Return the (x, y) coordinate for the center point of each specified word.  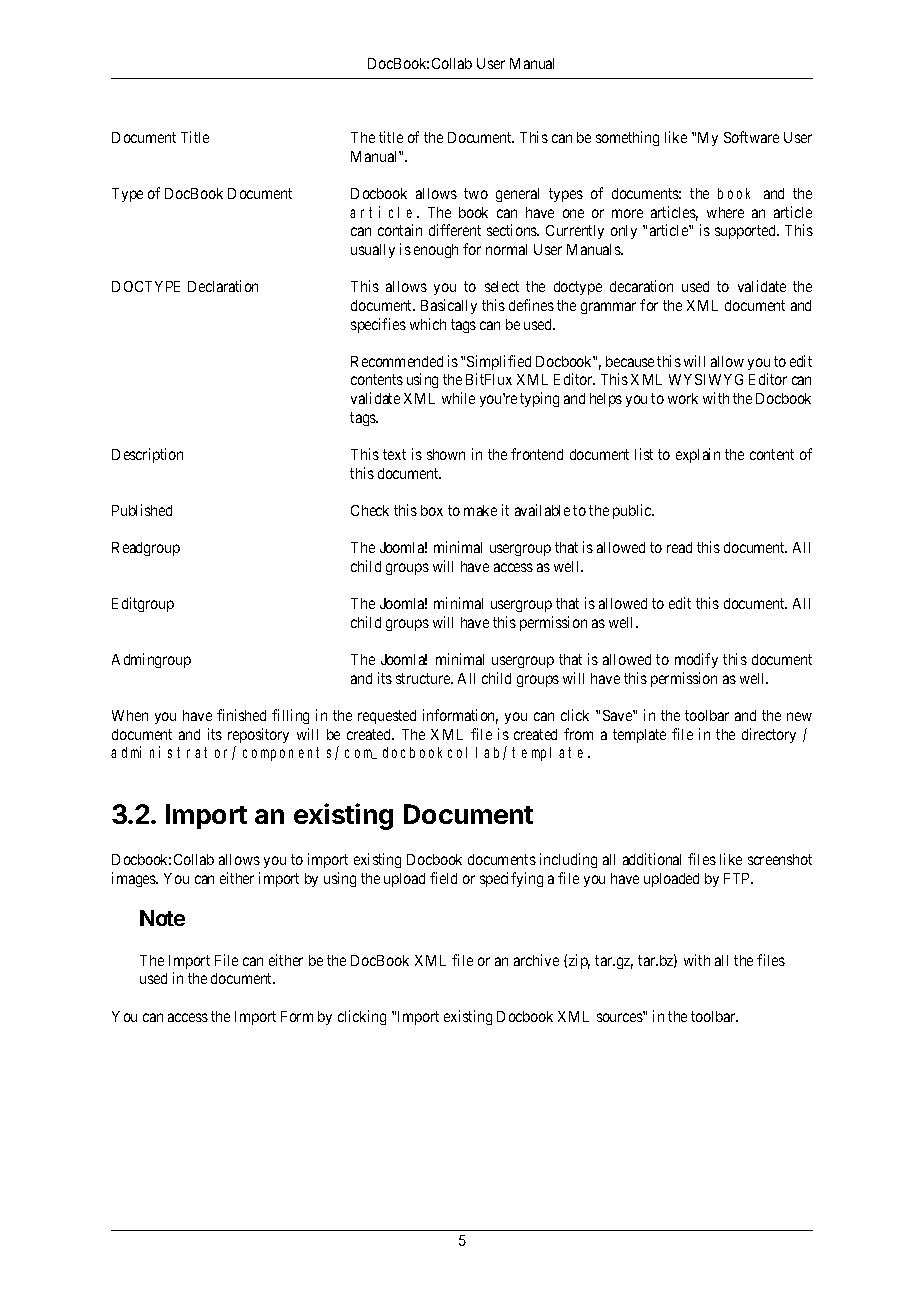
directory (769, 735)
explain (698, 455)
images (135, 879)
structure (424, 678)
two (476, 193)
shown (446, 454)
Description (147, 455)
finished (241, 715)
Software (751, 137)
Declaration (223, 286)
